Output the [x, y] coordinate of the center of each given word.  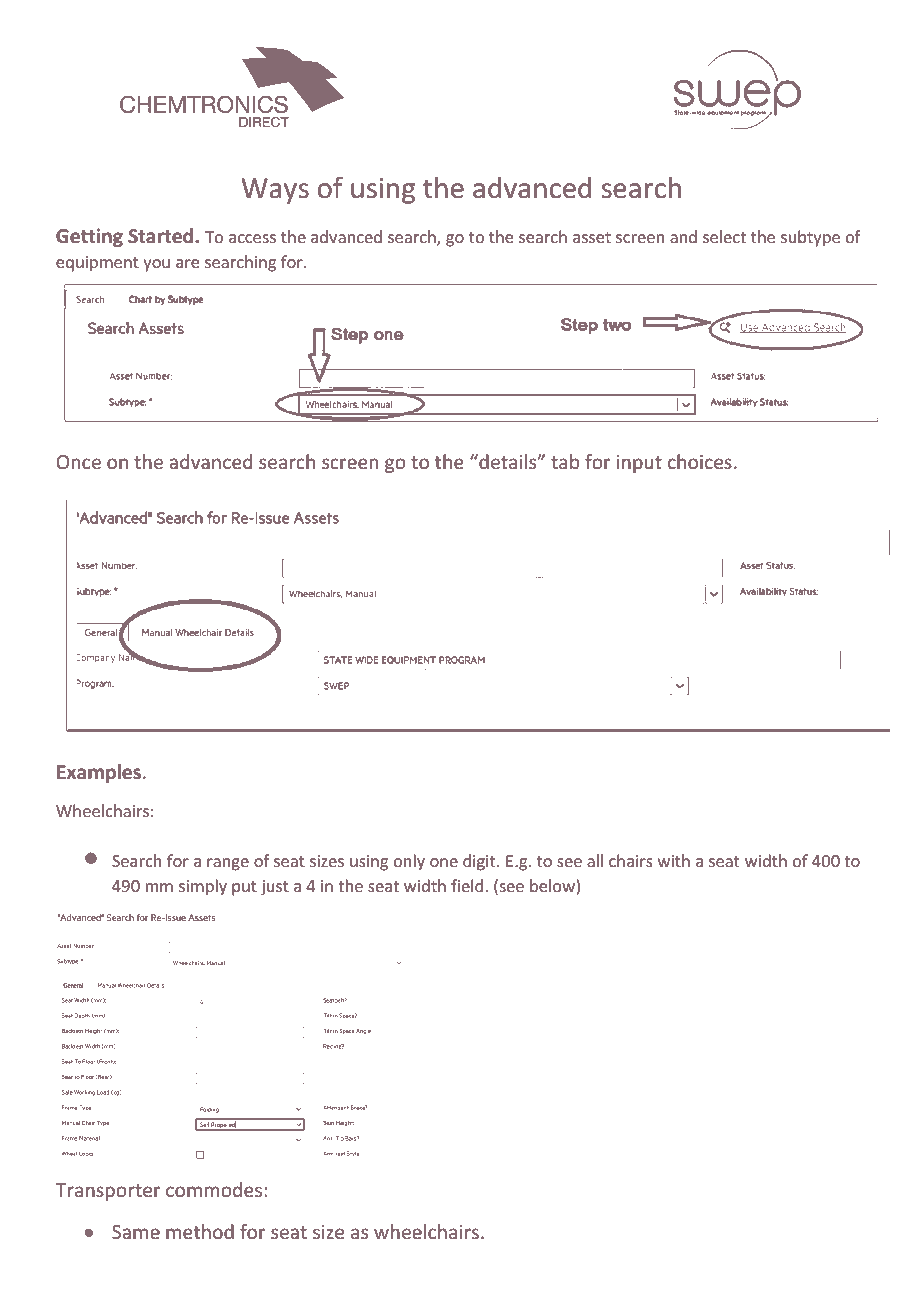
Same [136, 1232]
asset [592, 237]
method [200, 1231]
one [444, 862]
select [724, 236]
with [674, 860]
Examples [99, 773]
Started [162, 236]
